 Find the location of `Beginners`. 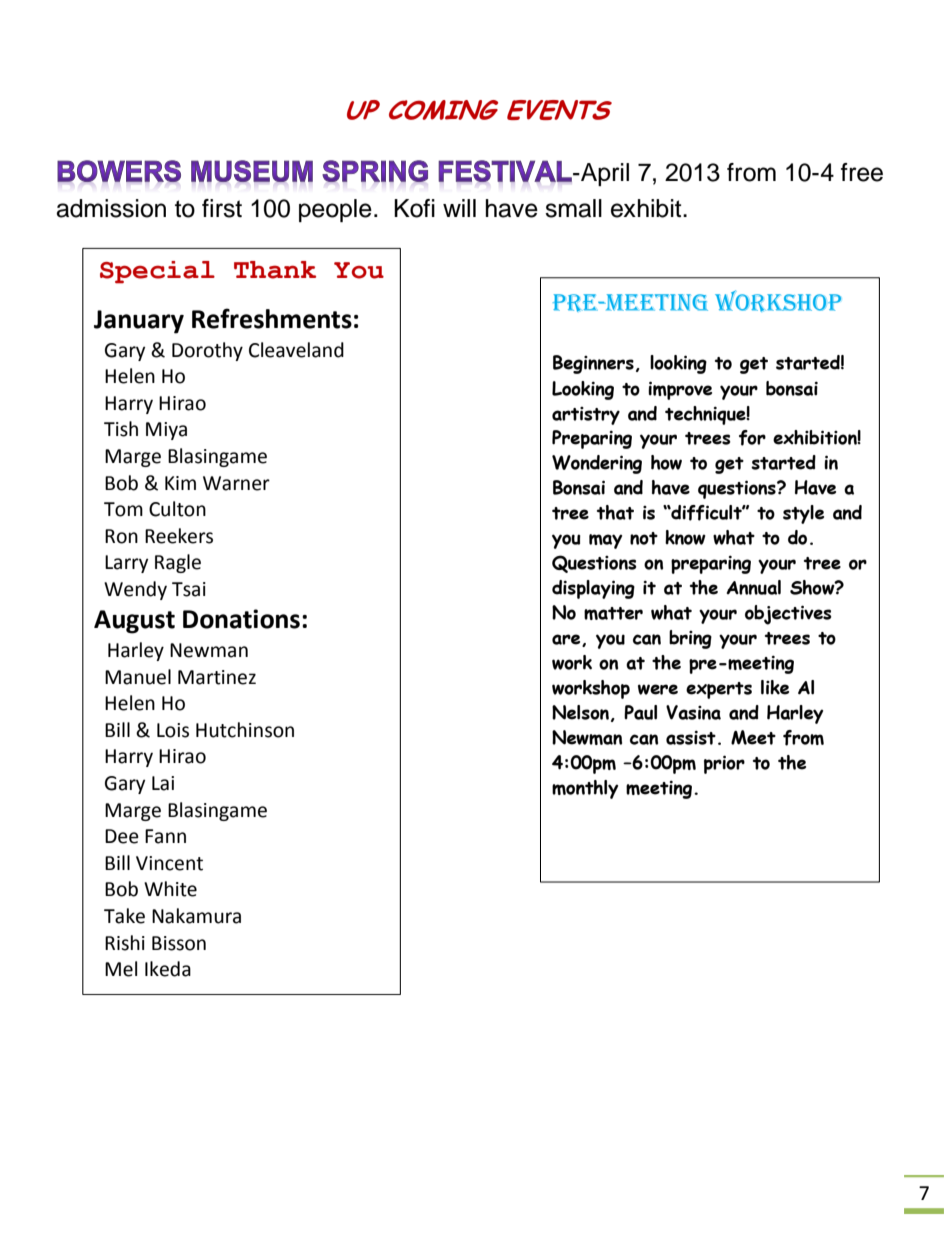

Beginners is located at coordinates (593, 364).
